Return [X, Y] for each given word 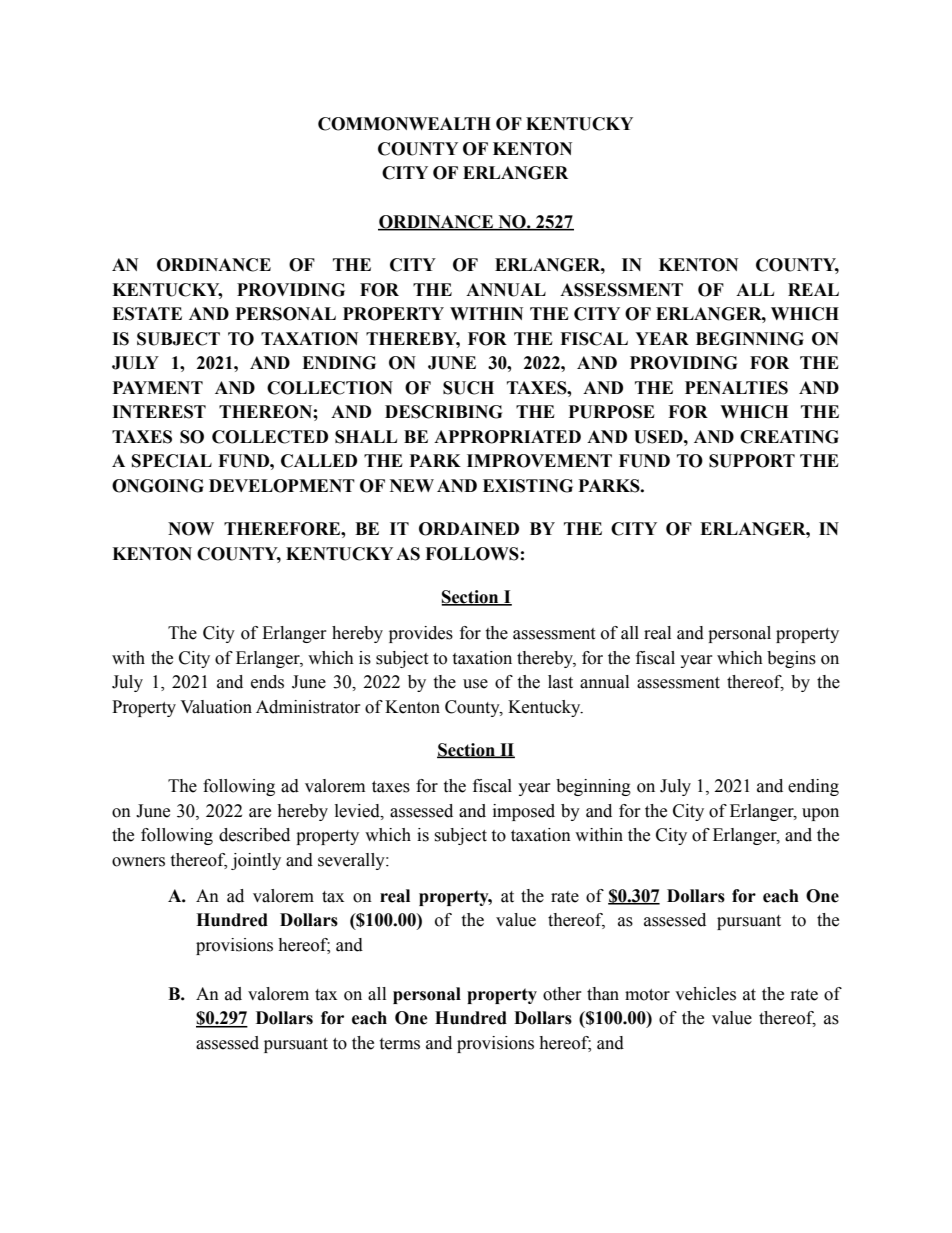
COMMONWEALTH [404, 124]
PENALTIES [736, 388]
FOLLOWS [472, 554]
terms [399, 1044]
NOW [191, 529]
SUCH [468, 388]
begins [791, 659]
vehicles [705, 994]
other [562, 994]
